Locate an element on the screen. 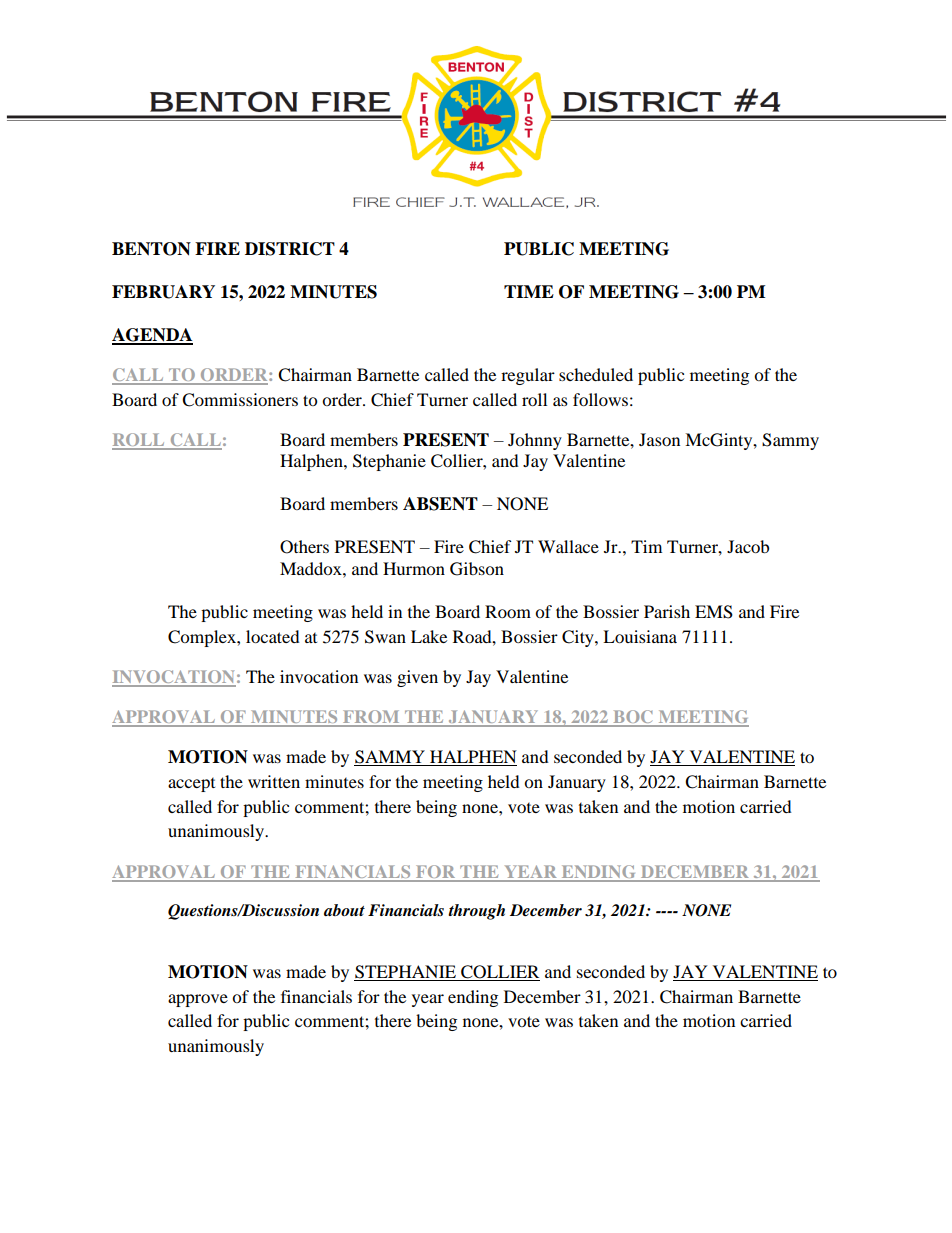  Louisiana is located at coordinates (640, 636).
